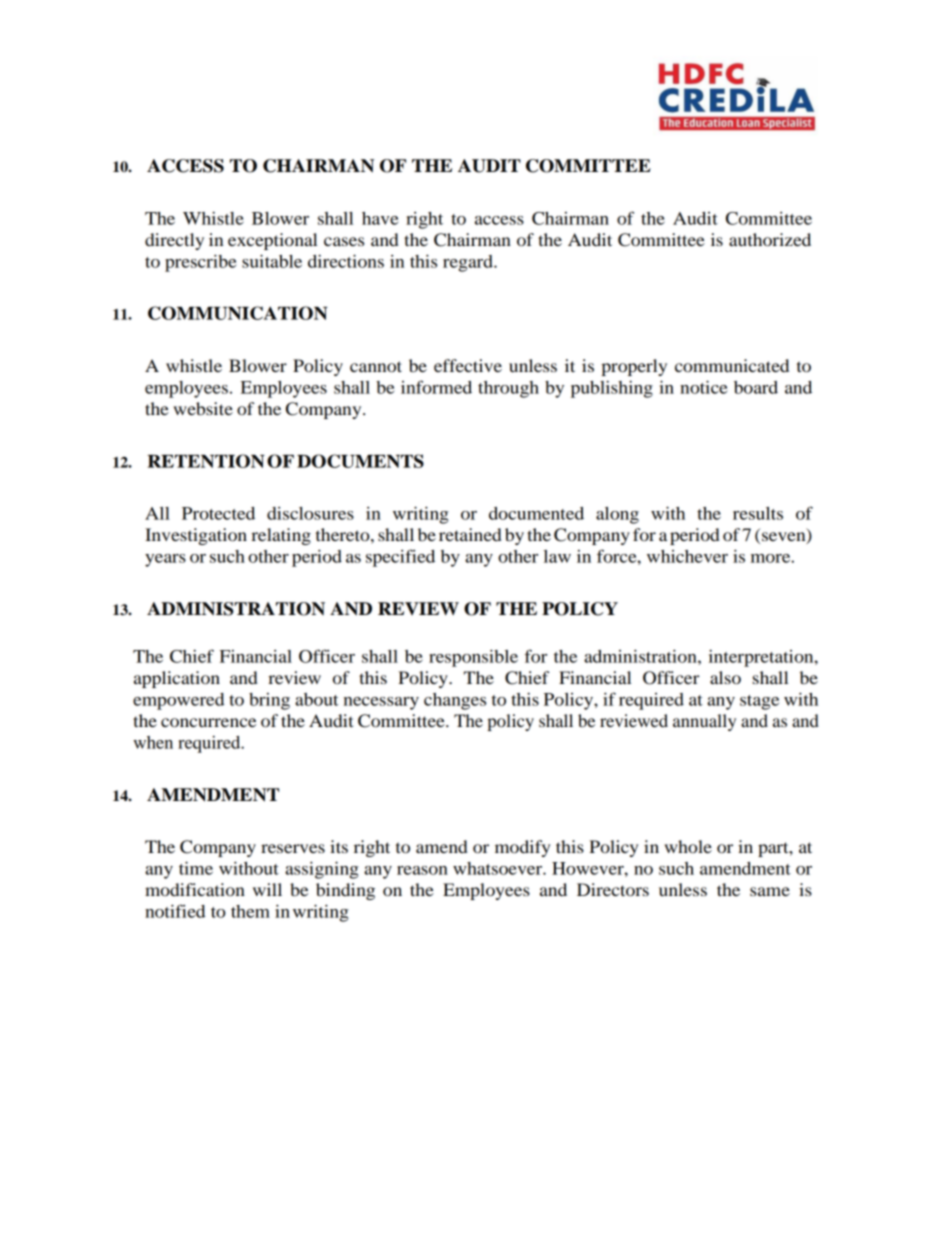 The width and height of the image is (952, 1233). What do you see at coordinates (203, 409) in the image?
I see `website` at bounding box center [203, 409].
